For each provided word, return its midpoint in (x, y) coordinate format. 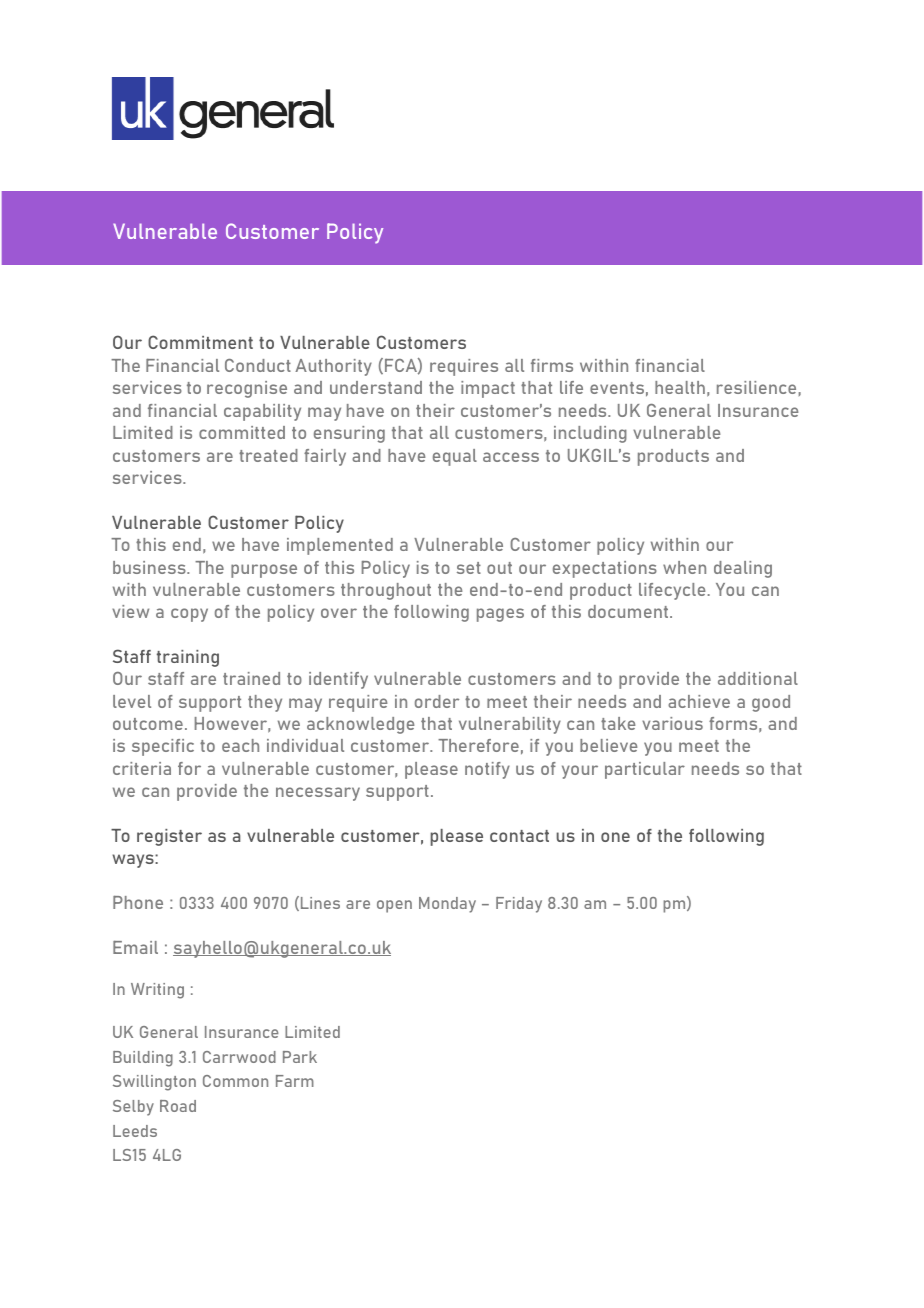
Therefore (478, 745)
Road (178, 1106)
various (672, 723)
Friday (519, 905)
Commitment (200, 342)
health (680, 387)
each (240, 745)
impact (488, 389)
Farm (295, 1081)
